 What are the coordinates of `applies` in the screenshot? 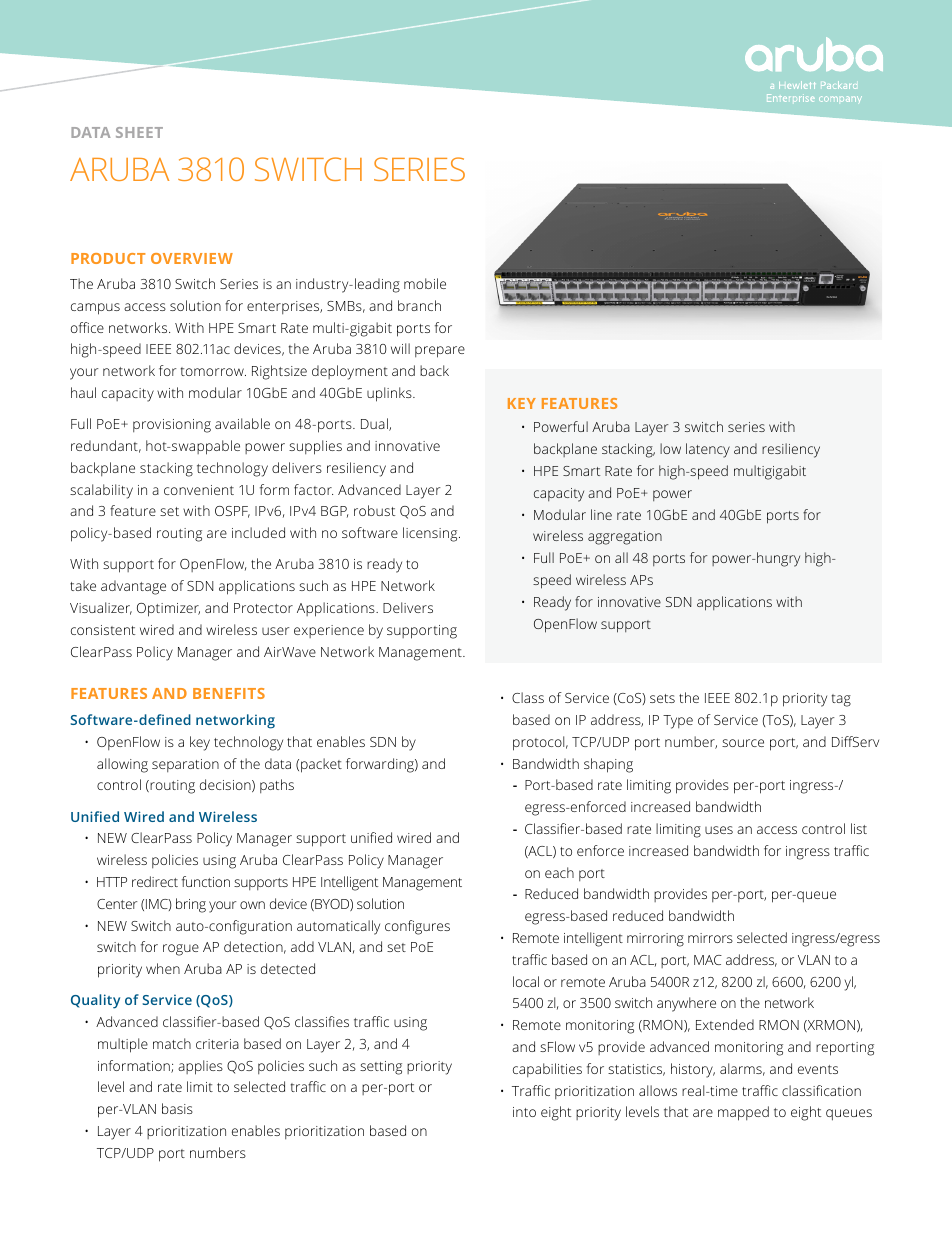 It's located at (200, 1067).
